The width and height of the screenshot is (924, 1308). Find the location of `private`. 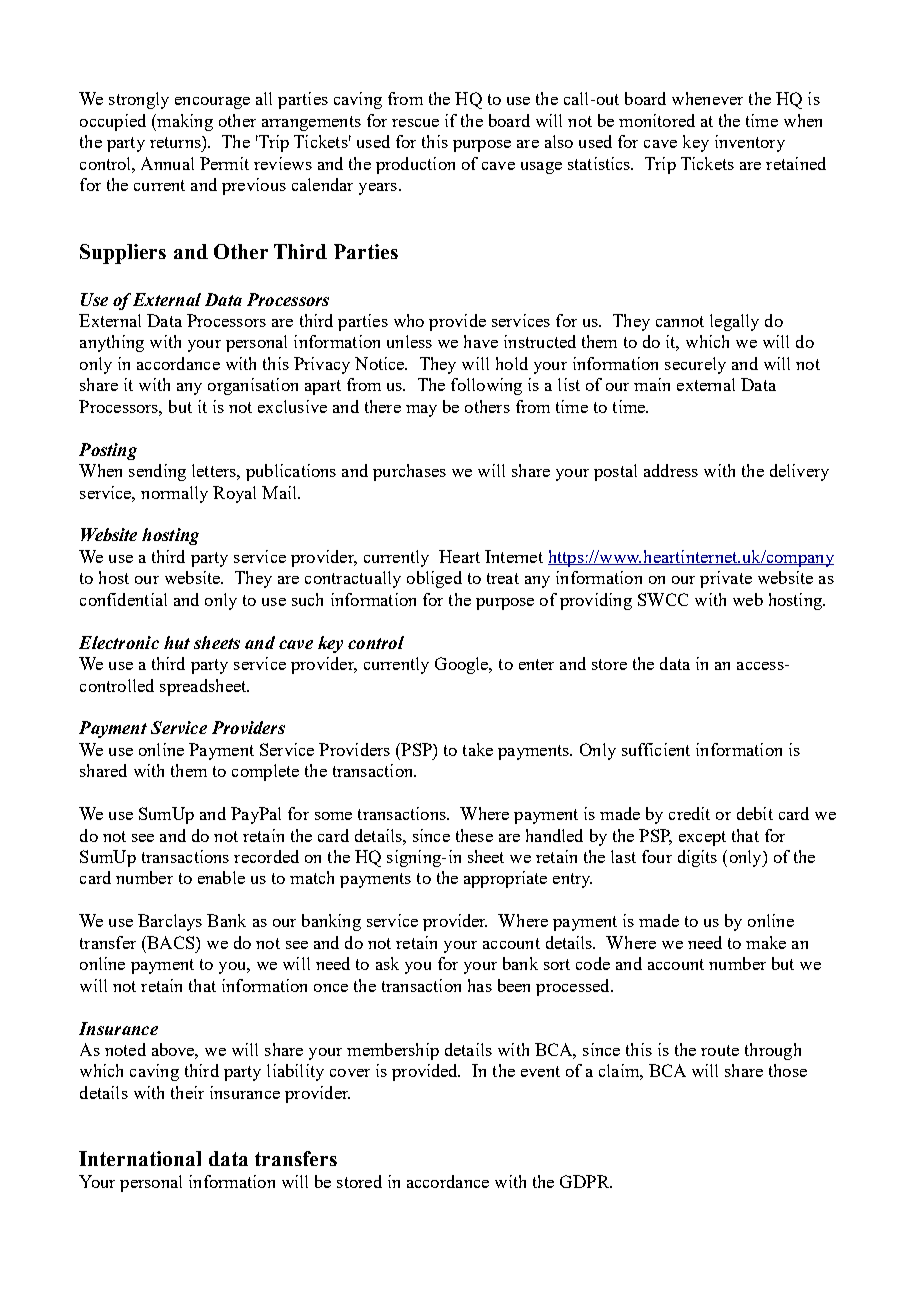

private is located at coordinates (726, 579).
